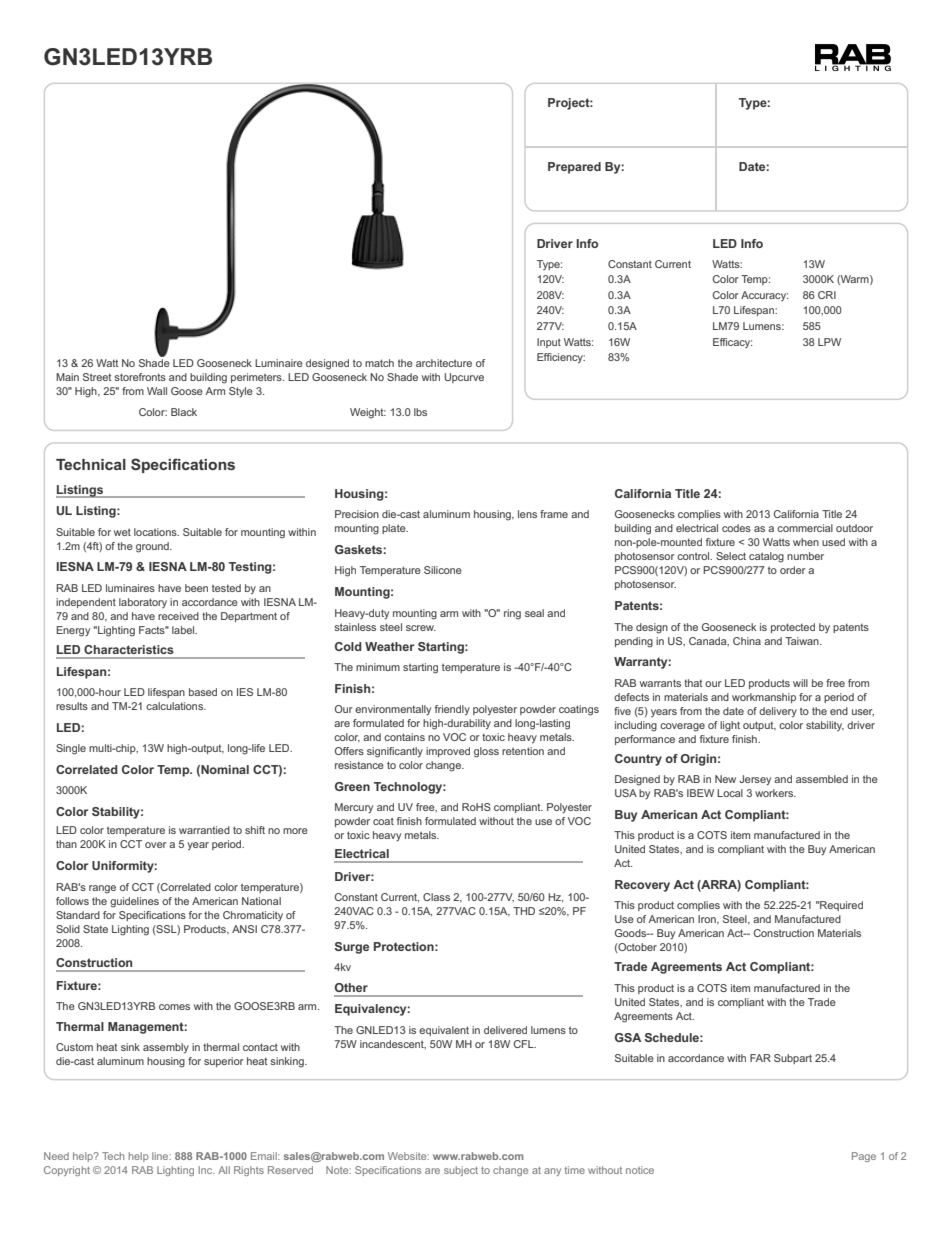 This page has width=952, height=1233. What do you see at coordinates (140, 377) in the page?
I see `storefronts` at bounding box center [140, 377].
